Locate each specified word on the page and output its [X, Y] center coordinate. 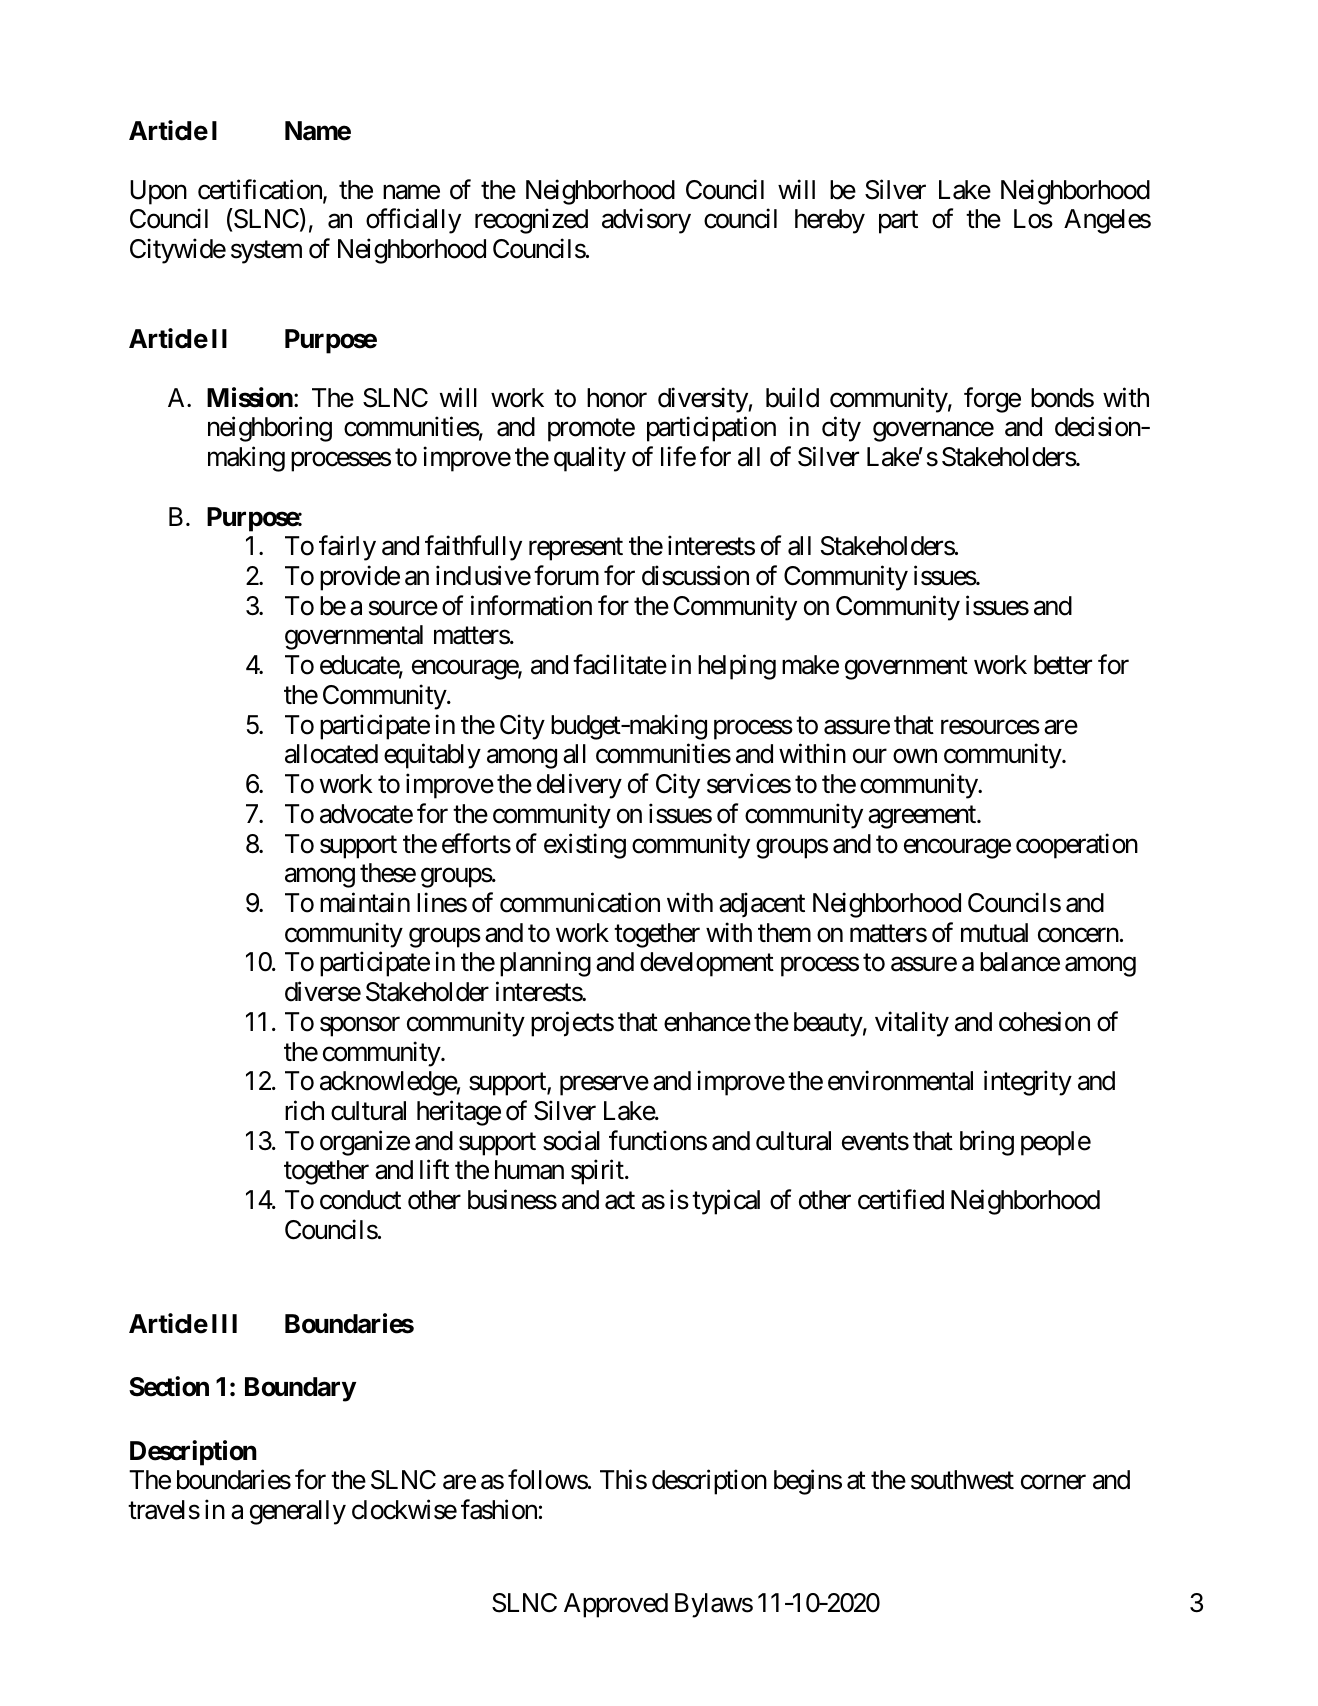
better [1063, 665]
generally [298, 1512]
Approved [616, 1605]
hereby [830, 221]
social [571, 1140]
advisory [646, 221]
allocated [331, 754]
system [266, 252]
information [531, 605]
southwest [962, 1480]
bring [987, 1143]
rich [304, 1110]
